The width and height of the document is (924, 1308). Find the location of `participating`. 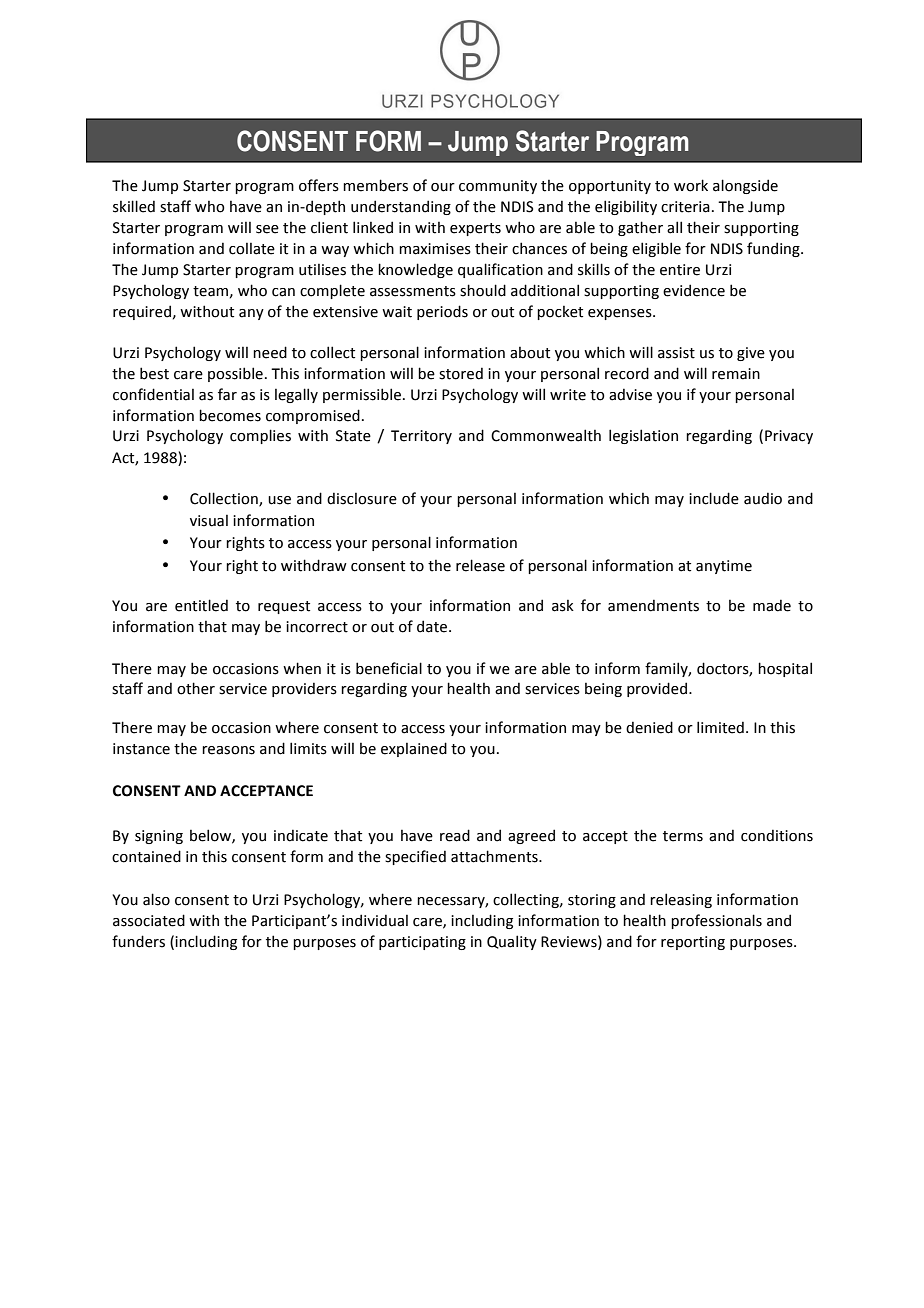

participating is located at coordinates (422, 943).
